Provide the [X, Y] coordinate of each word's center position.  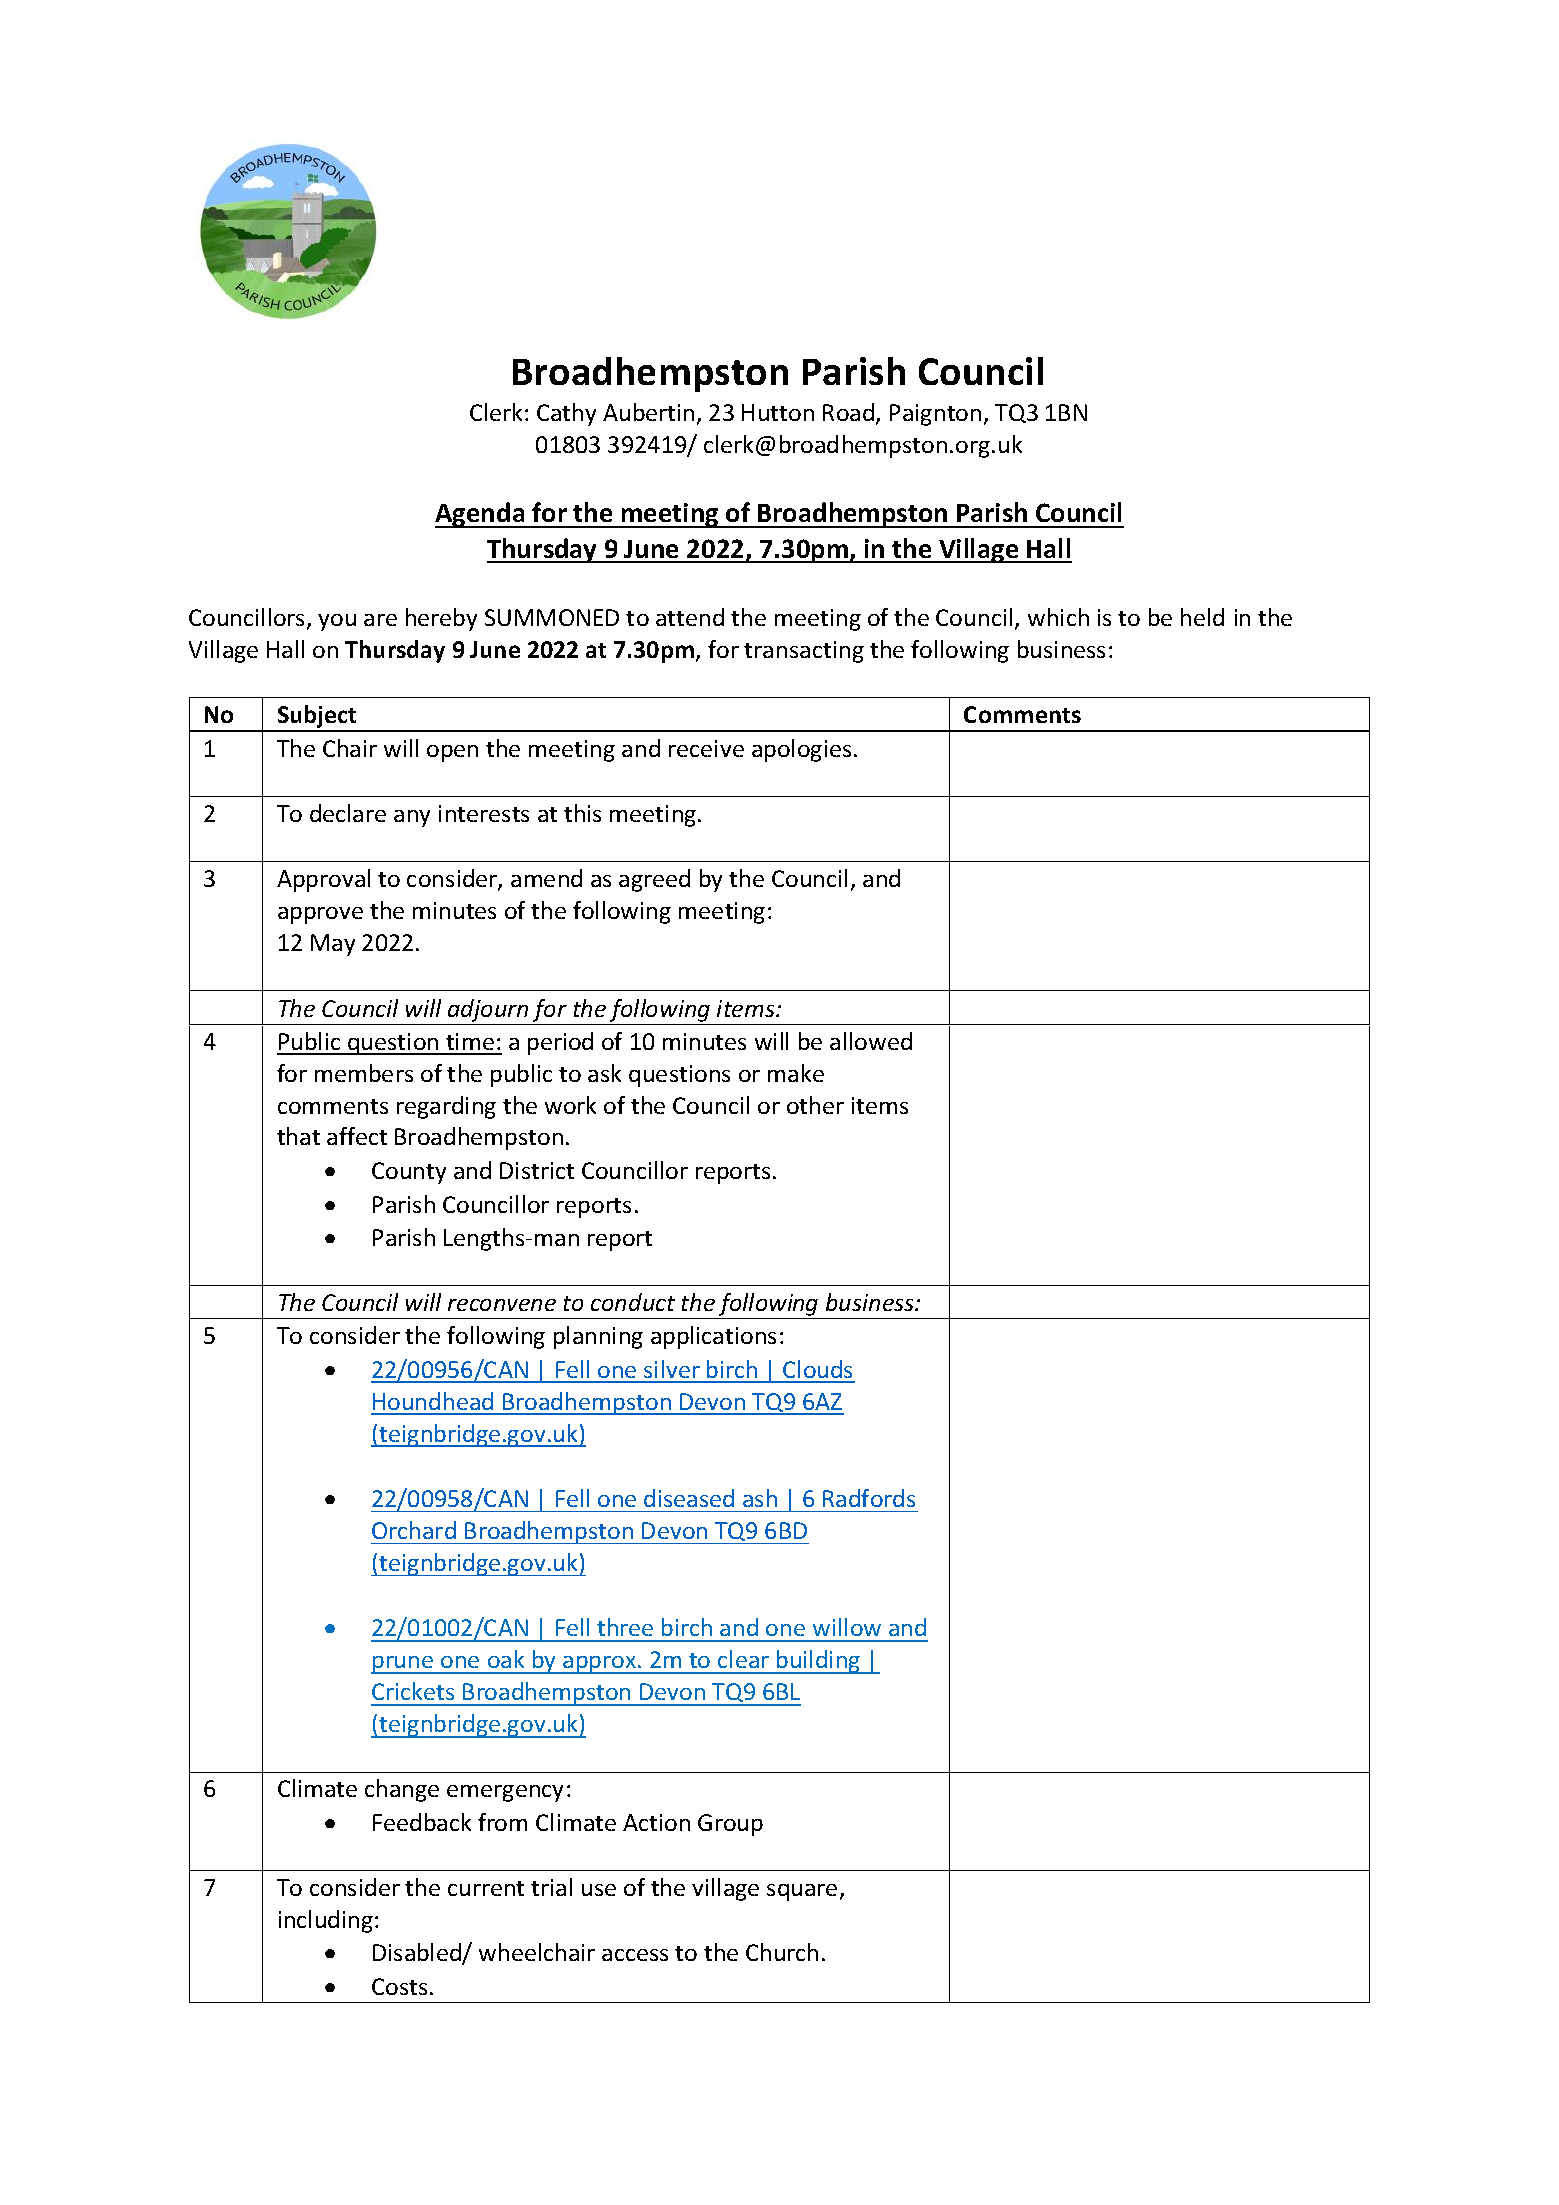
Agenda [481, 515]
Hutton [778, 412]
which [1058, 617]
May [333, 945]
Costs [399, 1986]
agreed [654, 880]
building [819, 1662]
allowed [871, 1041]
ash [760, 1498]
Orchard [414, 1530]
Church [782, 1952]
